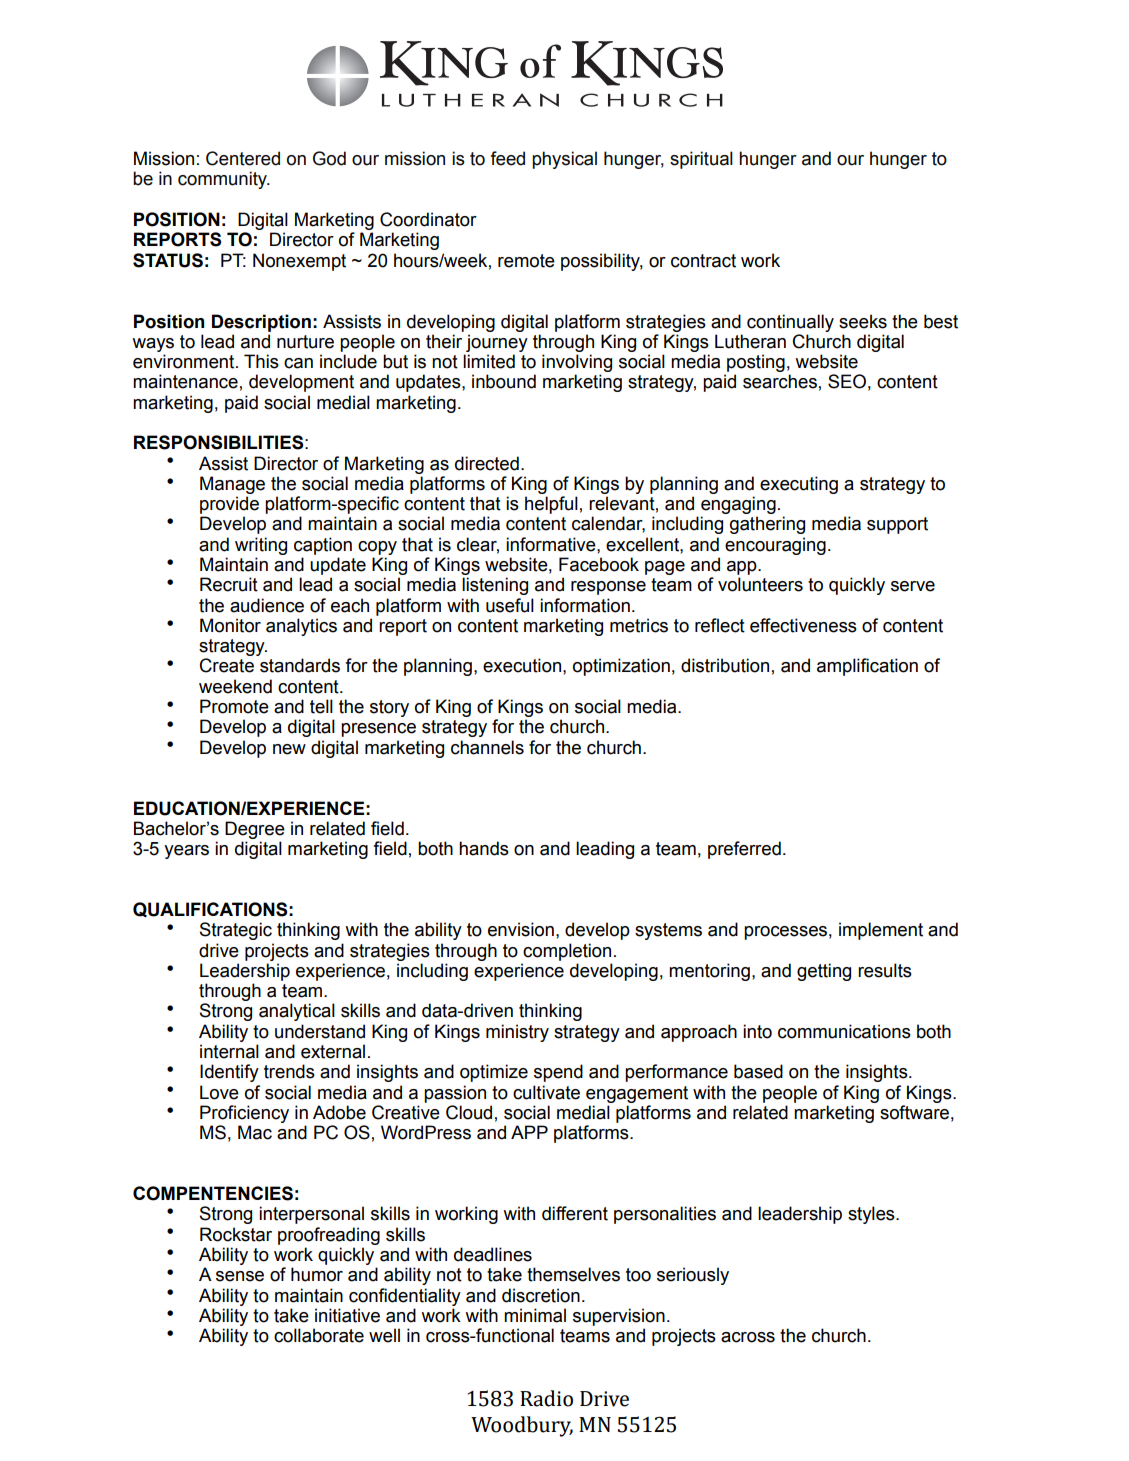  What do you see at coordinates (319, 1335) in the screenshot?
I see `collaborate` at bounding box center [319, 1335].
